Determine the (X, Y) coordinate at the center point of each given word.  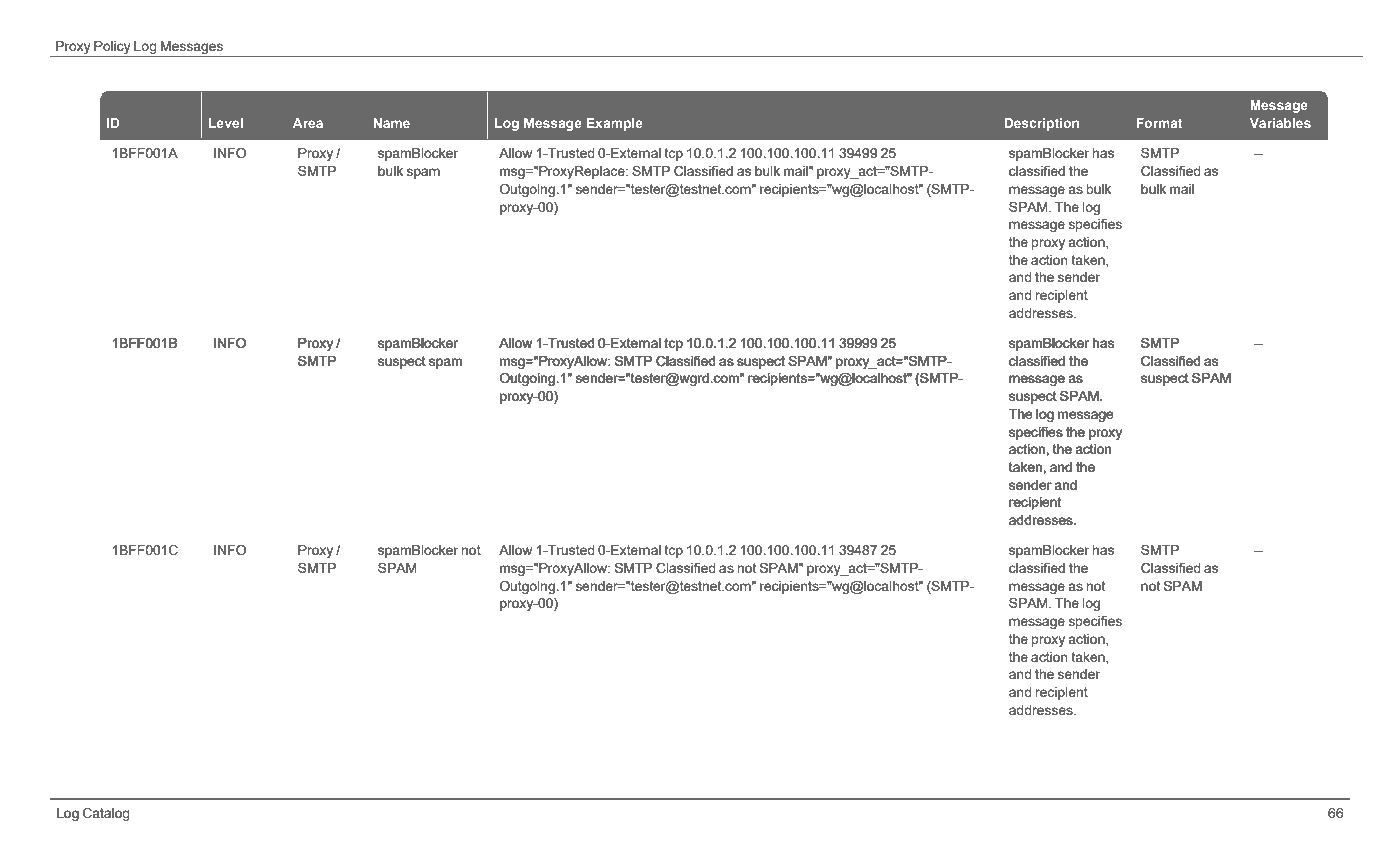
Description (1041, 124)
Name (391, 123)
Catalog (106, 814)
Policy (112, 47)
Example (615, 124)
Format (1159, 123)
